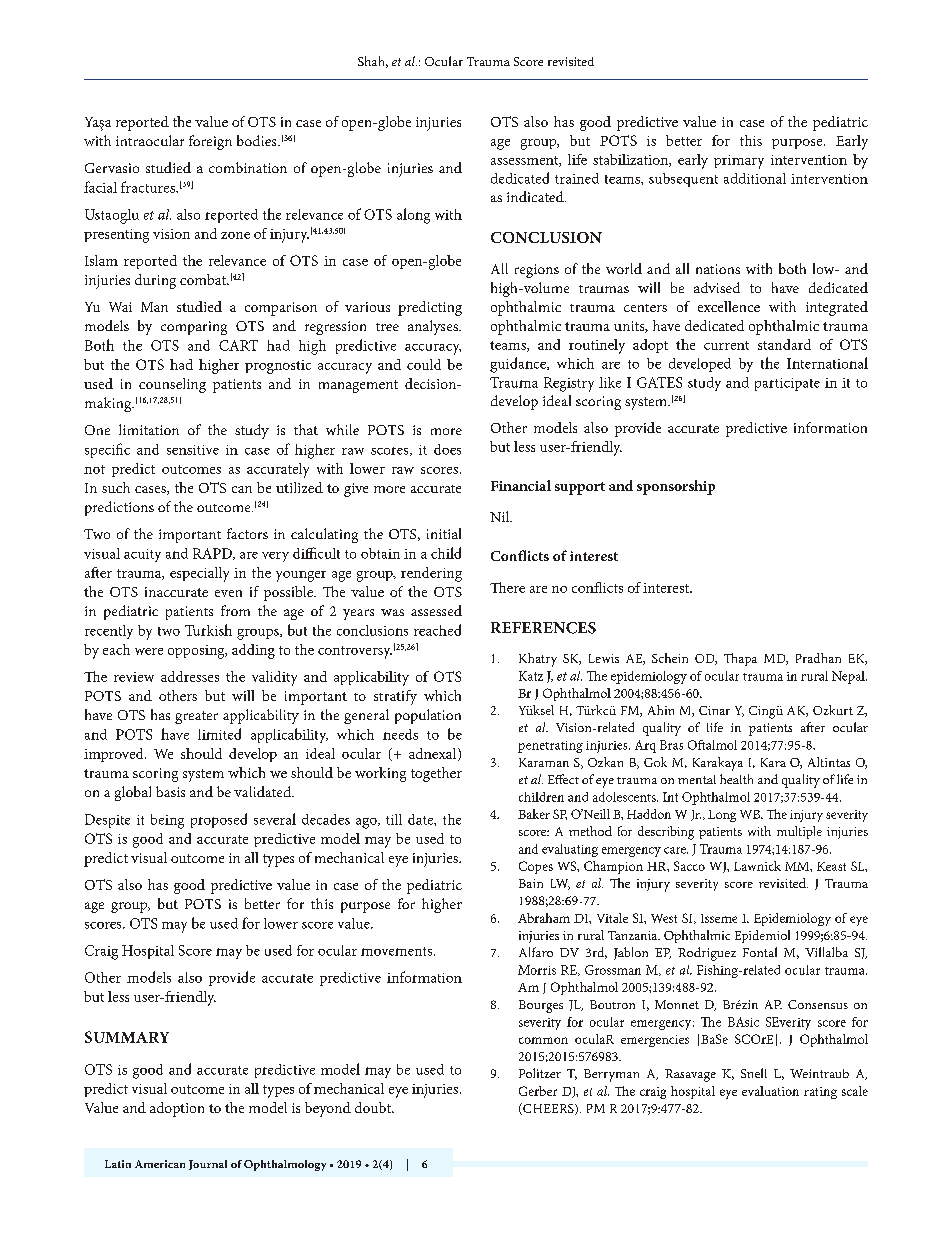 This screenshot has height=1233, width=952. I want to click on foreign, so click(210, 142).
